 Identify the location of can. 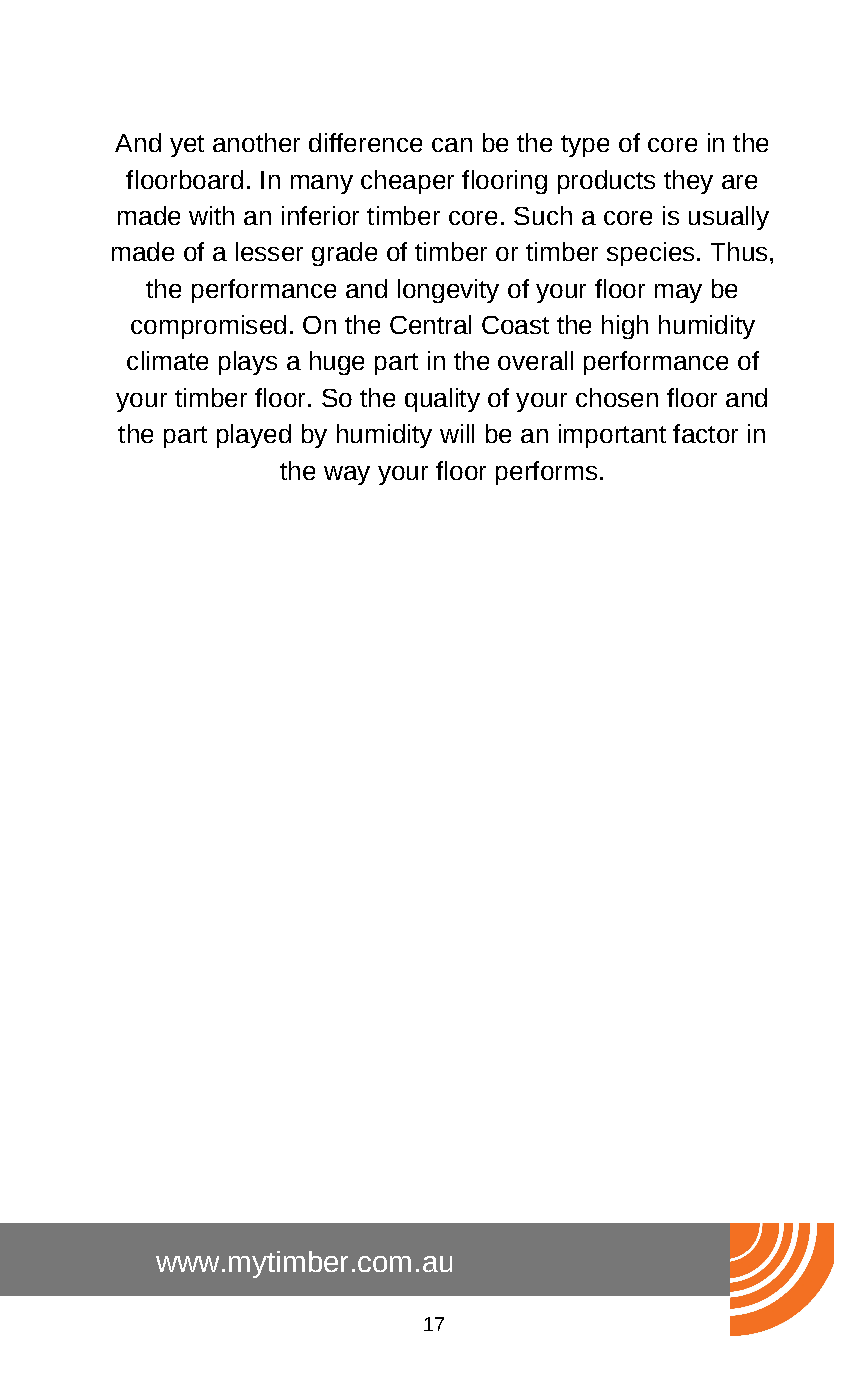
(452, 145).
